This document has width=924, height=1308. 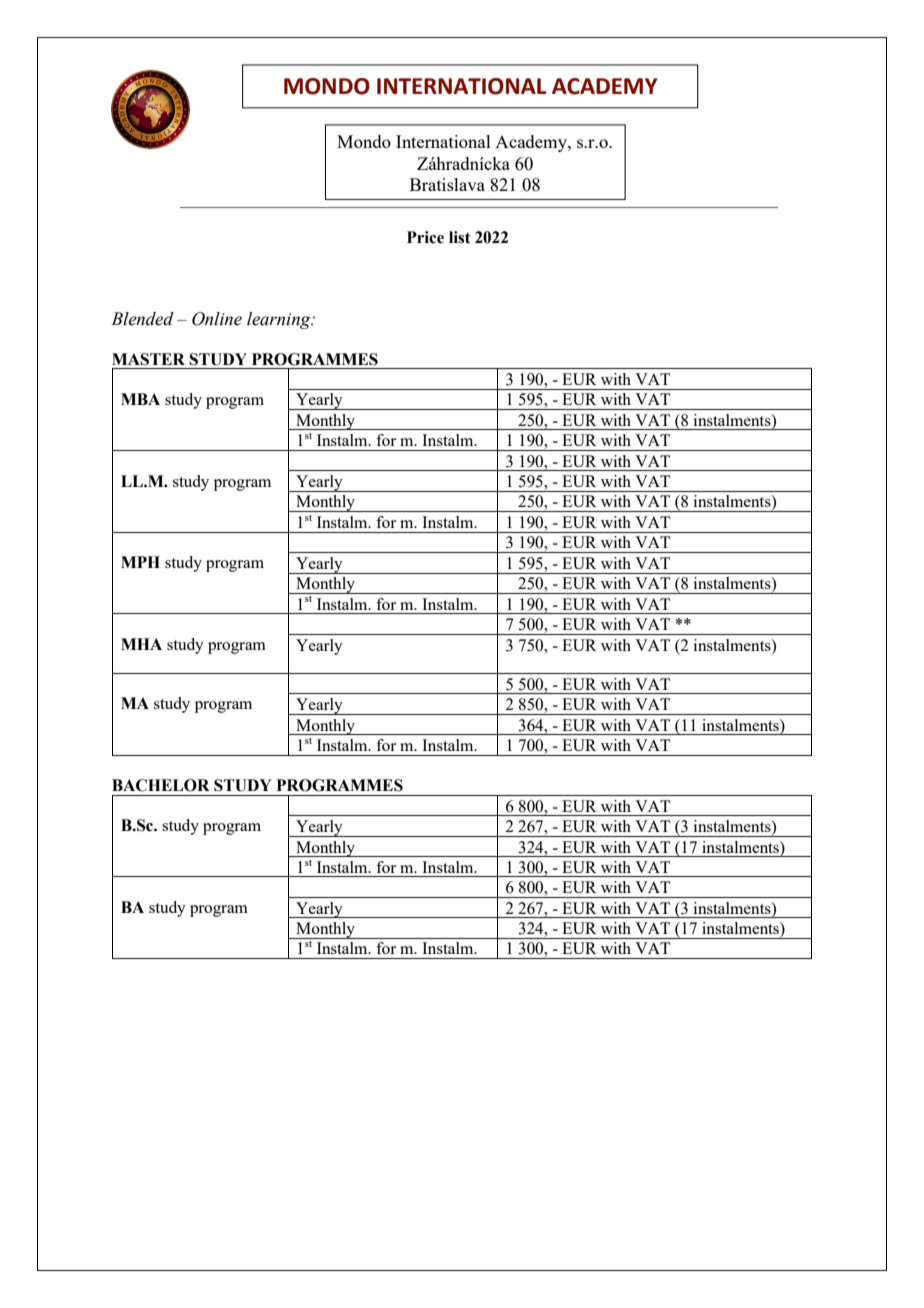 I want to click on BACHELOR, so click(x=161, y=785).
